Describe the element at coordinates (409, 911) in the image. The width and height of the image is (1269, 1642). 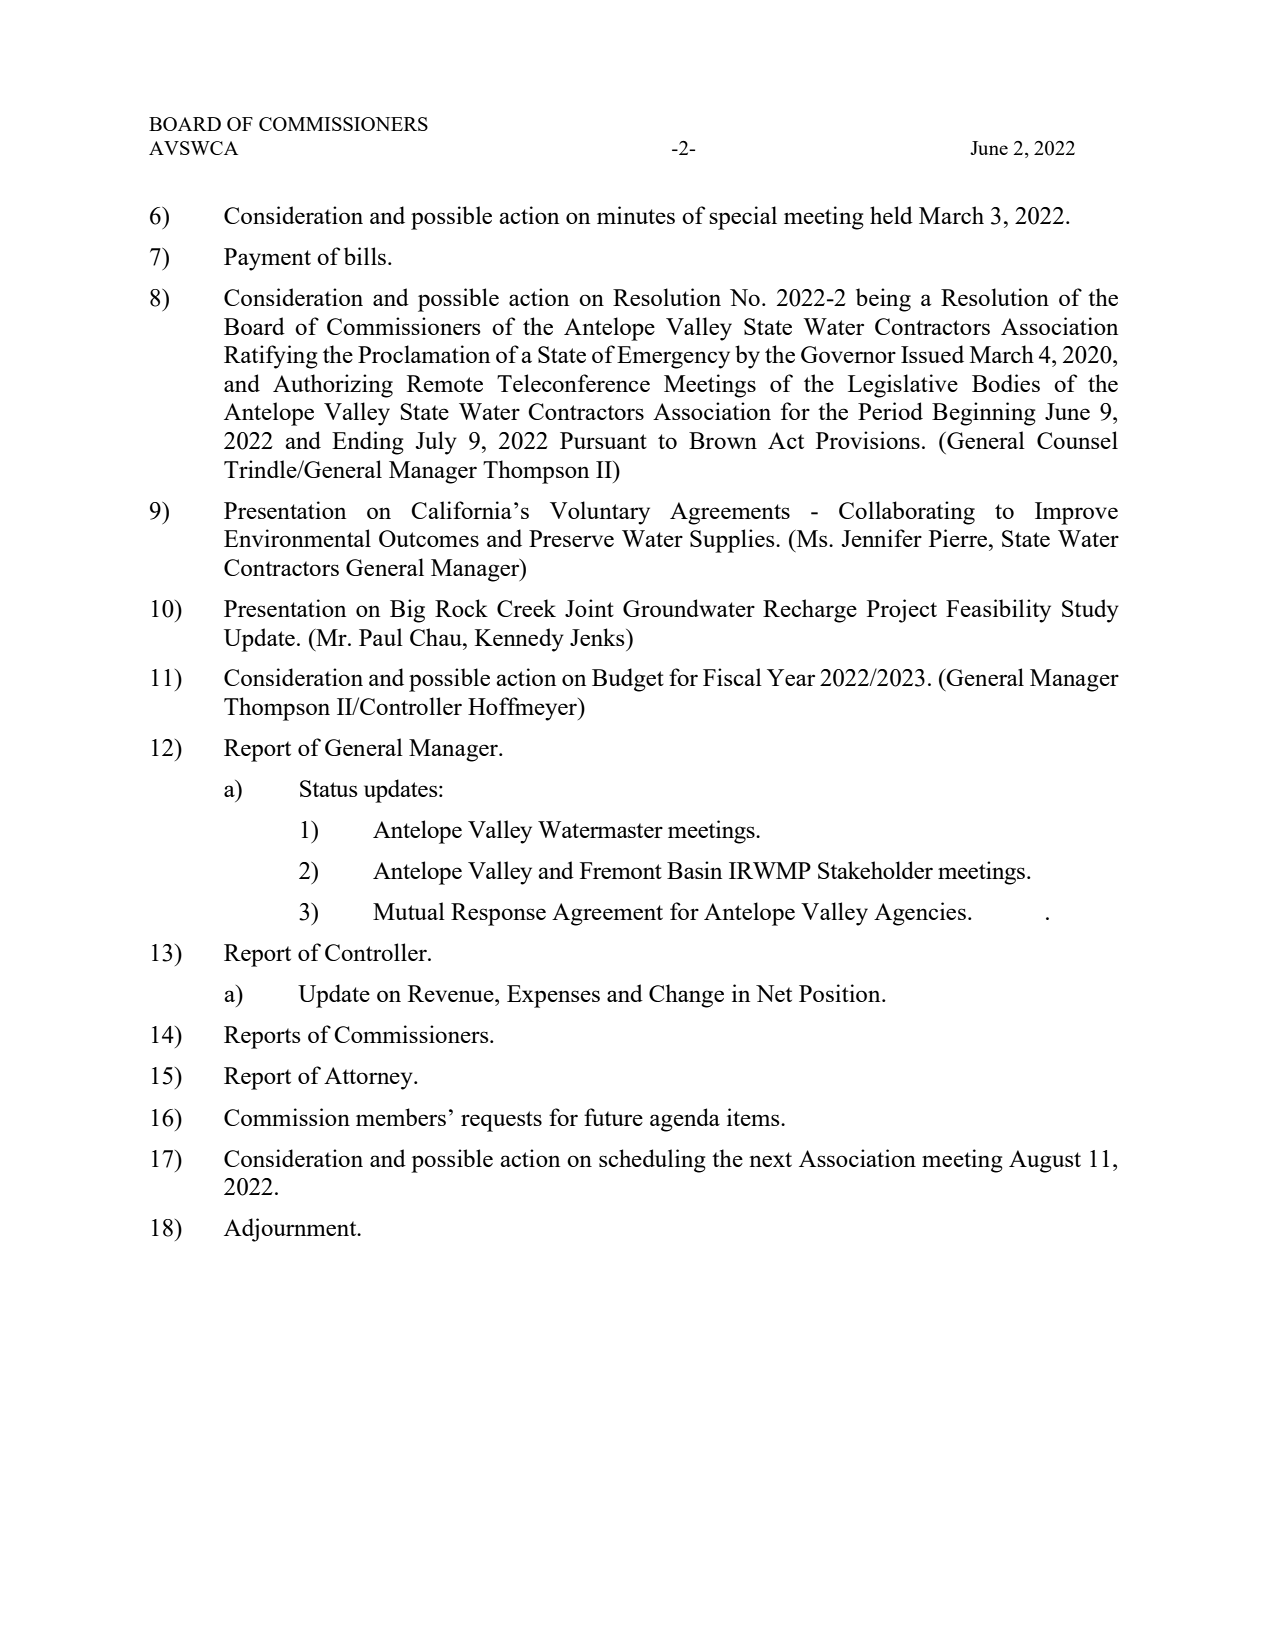
I see `Mutual` at that location.
